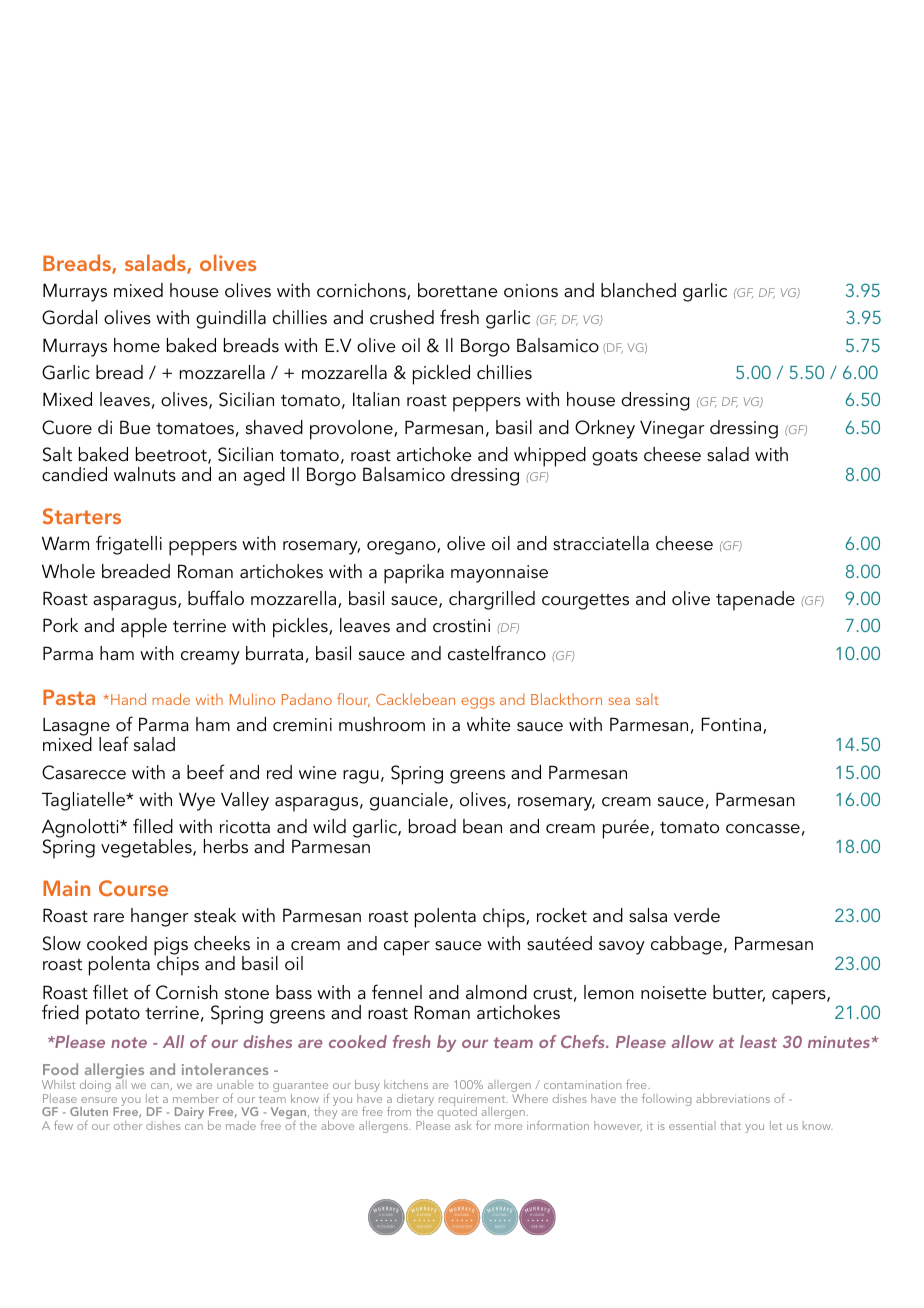  What do you see at coordinates (619, 701) in the screenshot?
I see `sea` at bounding box center [619, 701].
